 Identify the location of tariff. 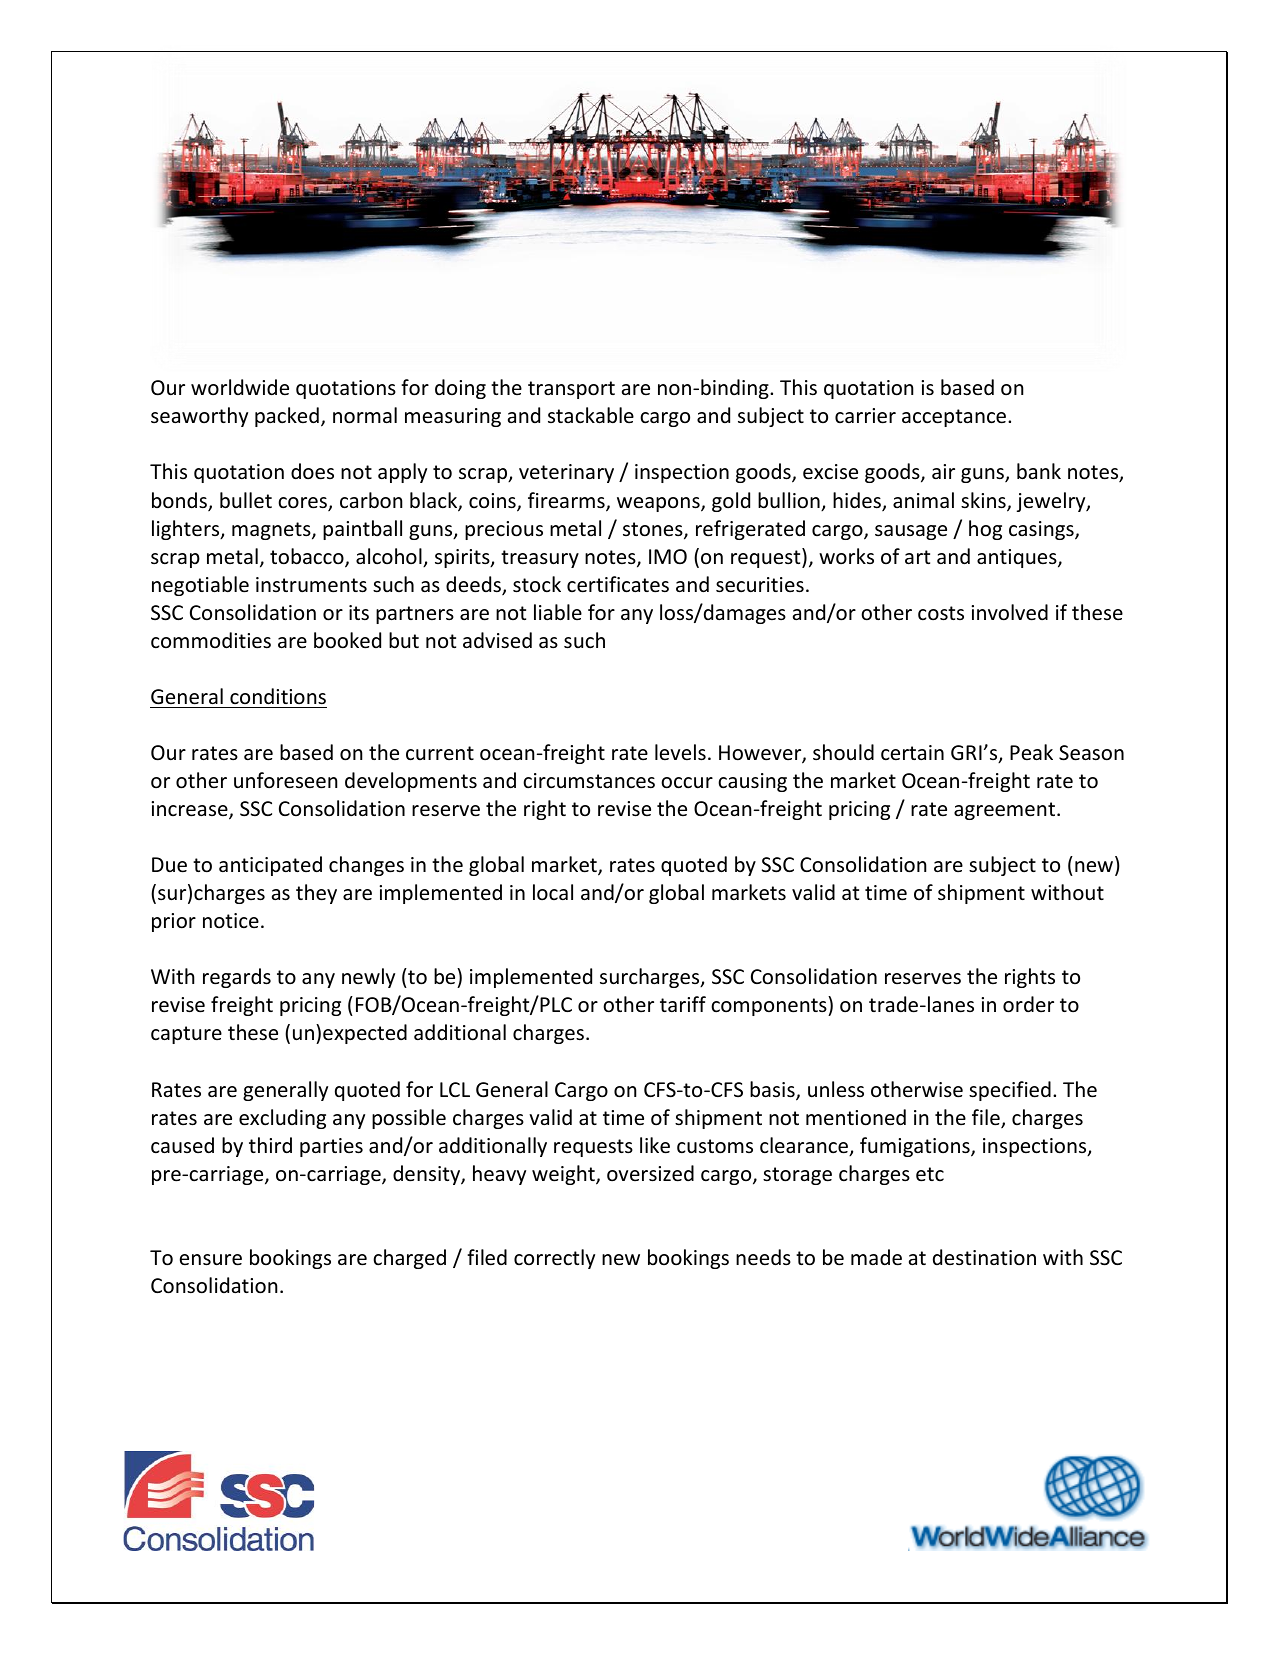
(683, 1004).
